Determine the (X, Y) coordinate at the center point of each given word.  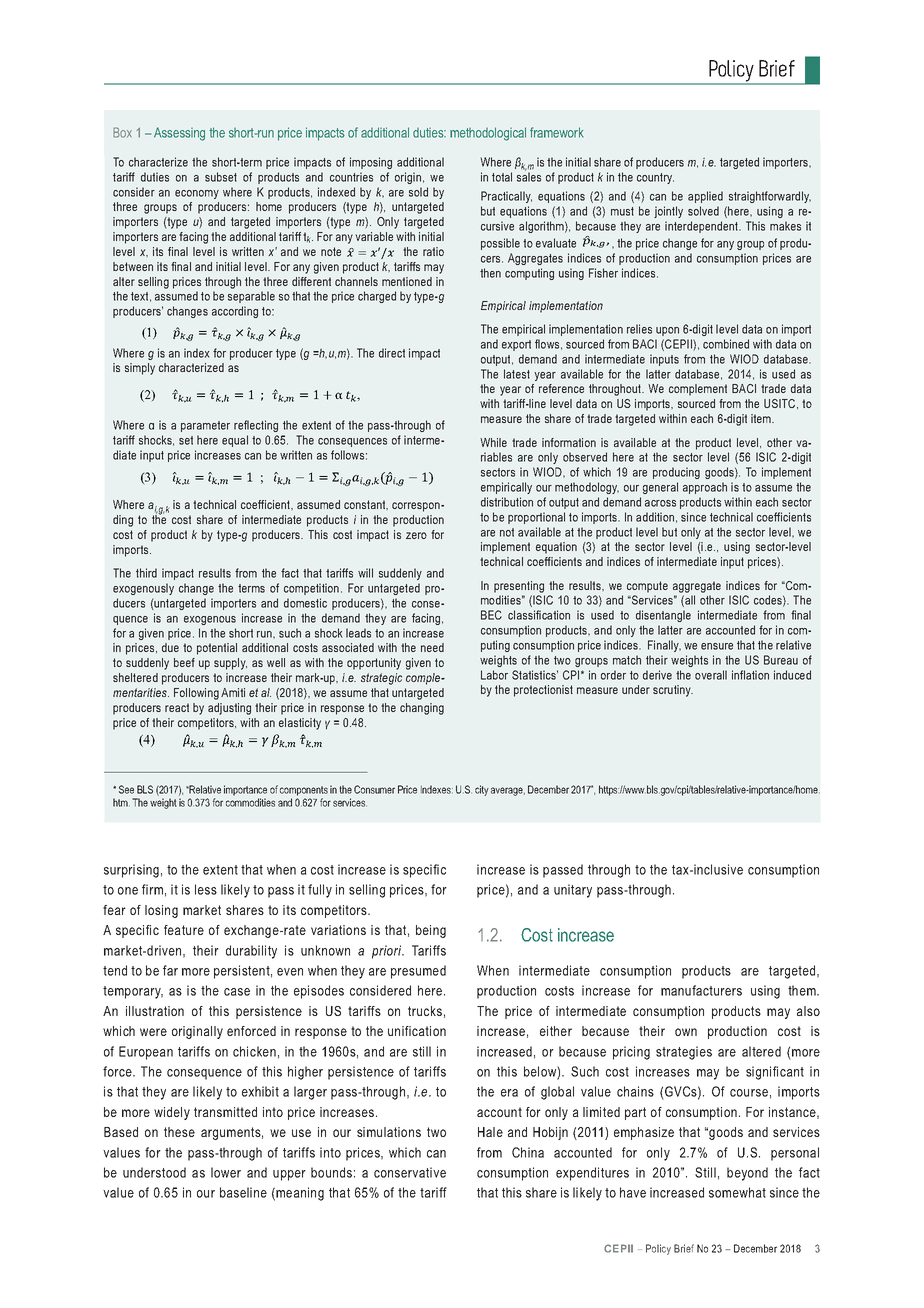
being (431, 931)
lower (226, 1172)
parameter (205, 426)
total (502, 177)
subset (221, 177)
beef (184, 662)
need (432, 647)
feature (184, 930)
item (762, 418)
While (493, 442)
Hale (490, 1132)
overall (711, 675)
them (803, 990)
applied (705, 197)
